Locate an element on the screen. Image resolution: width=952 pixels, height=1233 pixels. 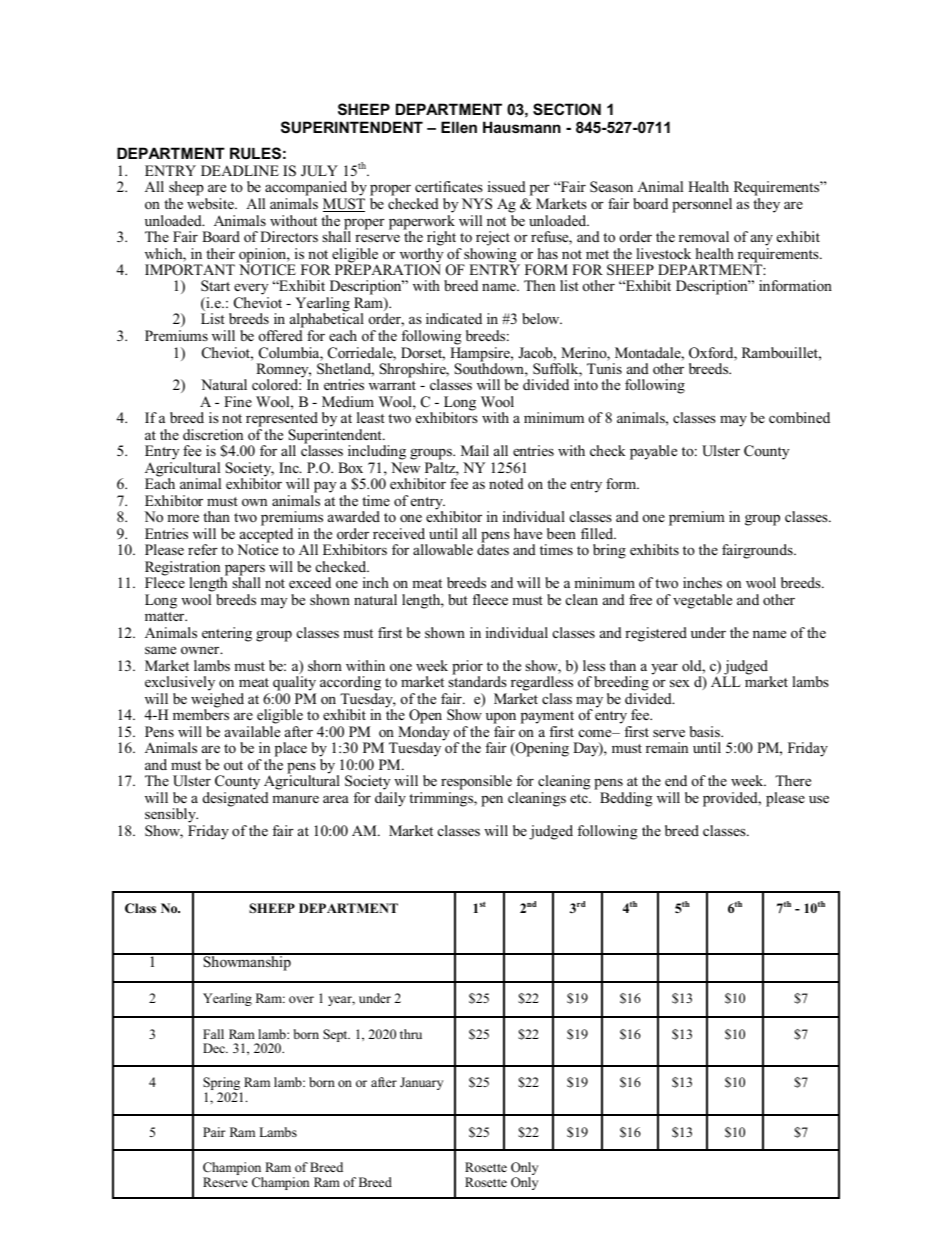
but is located at coordinates (458, 599).
